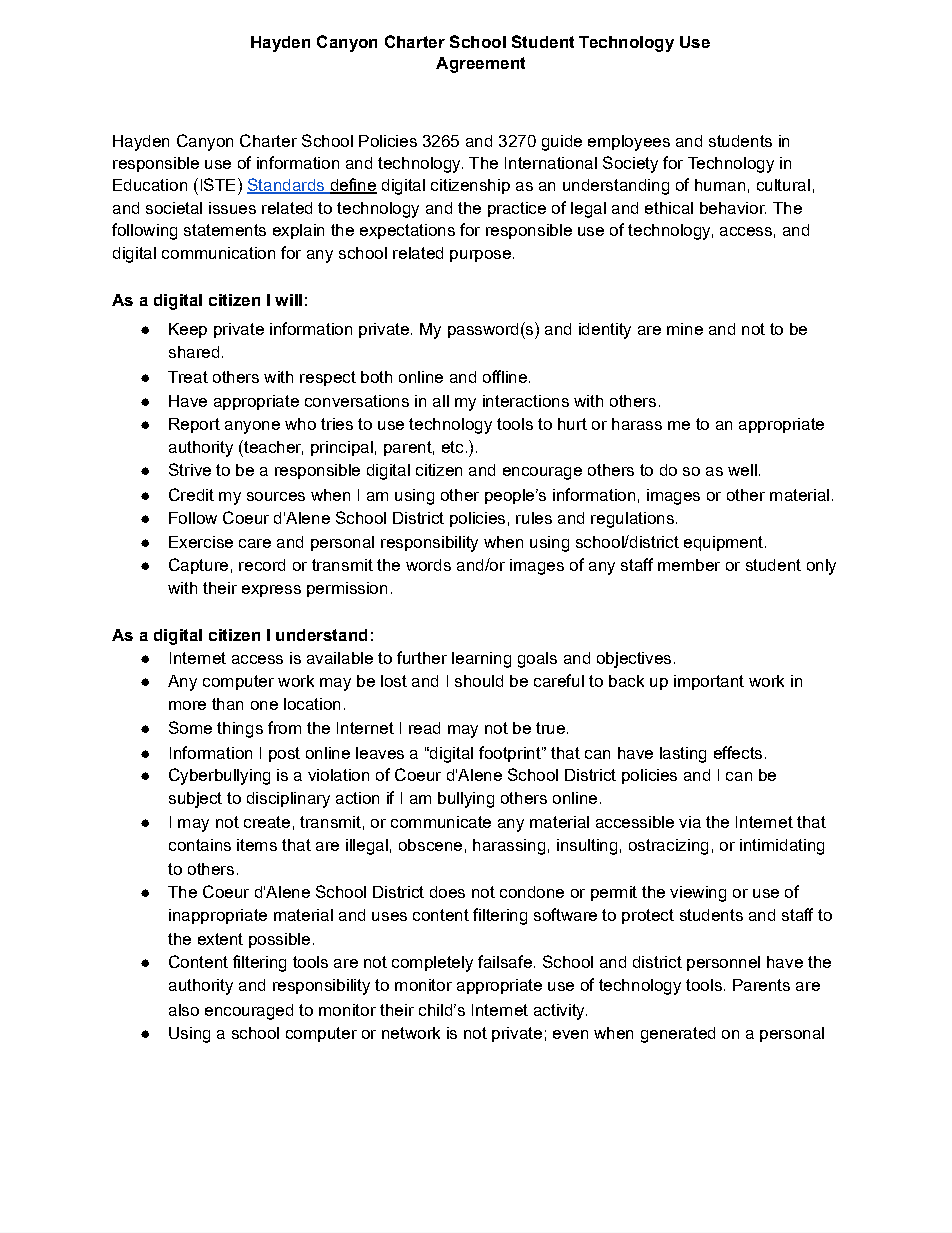 The image size is (952, 1233). I want to click on permit, so click(614, 893).
